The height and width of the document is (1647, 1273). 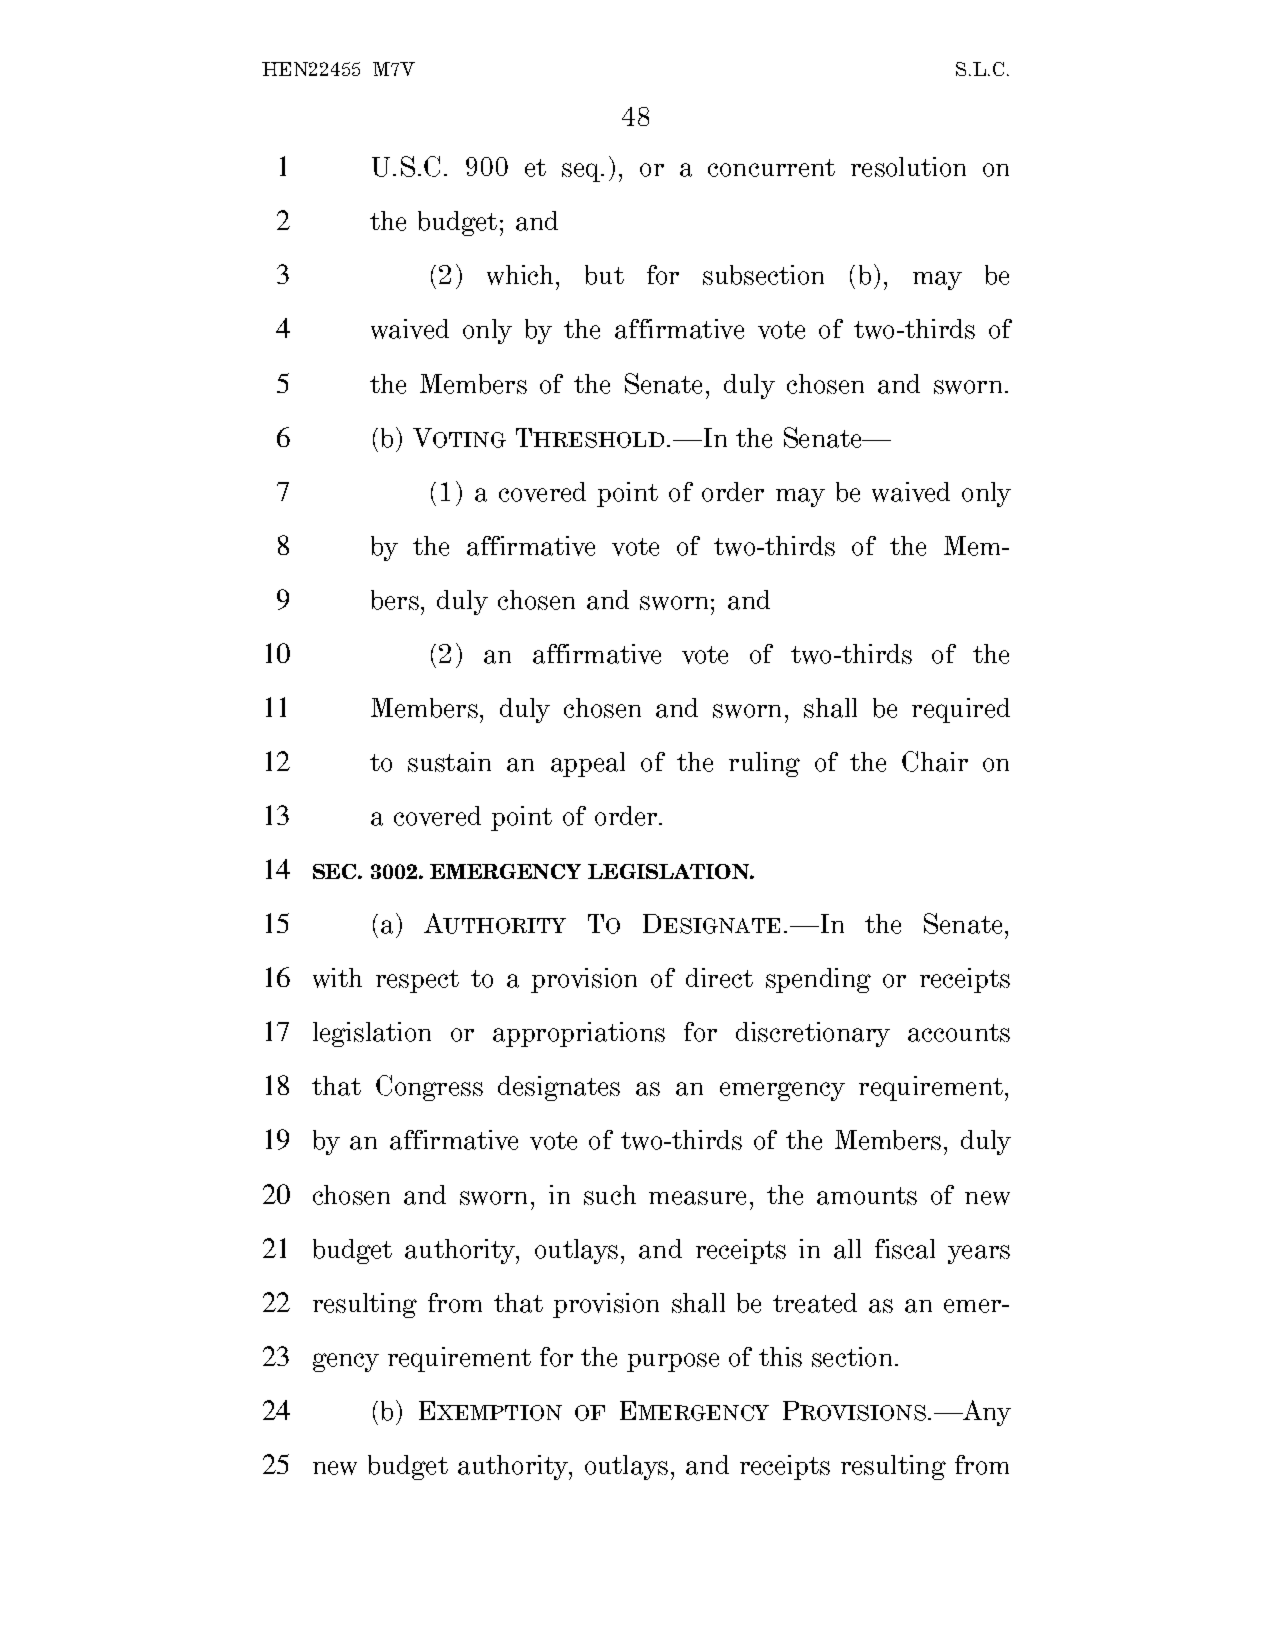 What do you see at coordinates (588, 764) in the document?
I see `appeal` at bounding box center [588, 764].
